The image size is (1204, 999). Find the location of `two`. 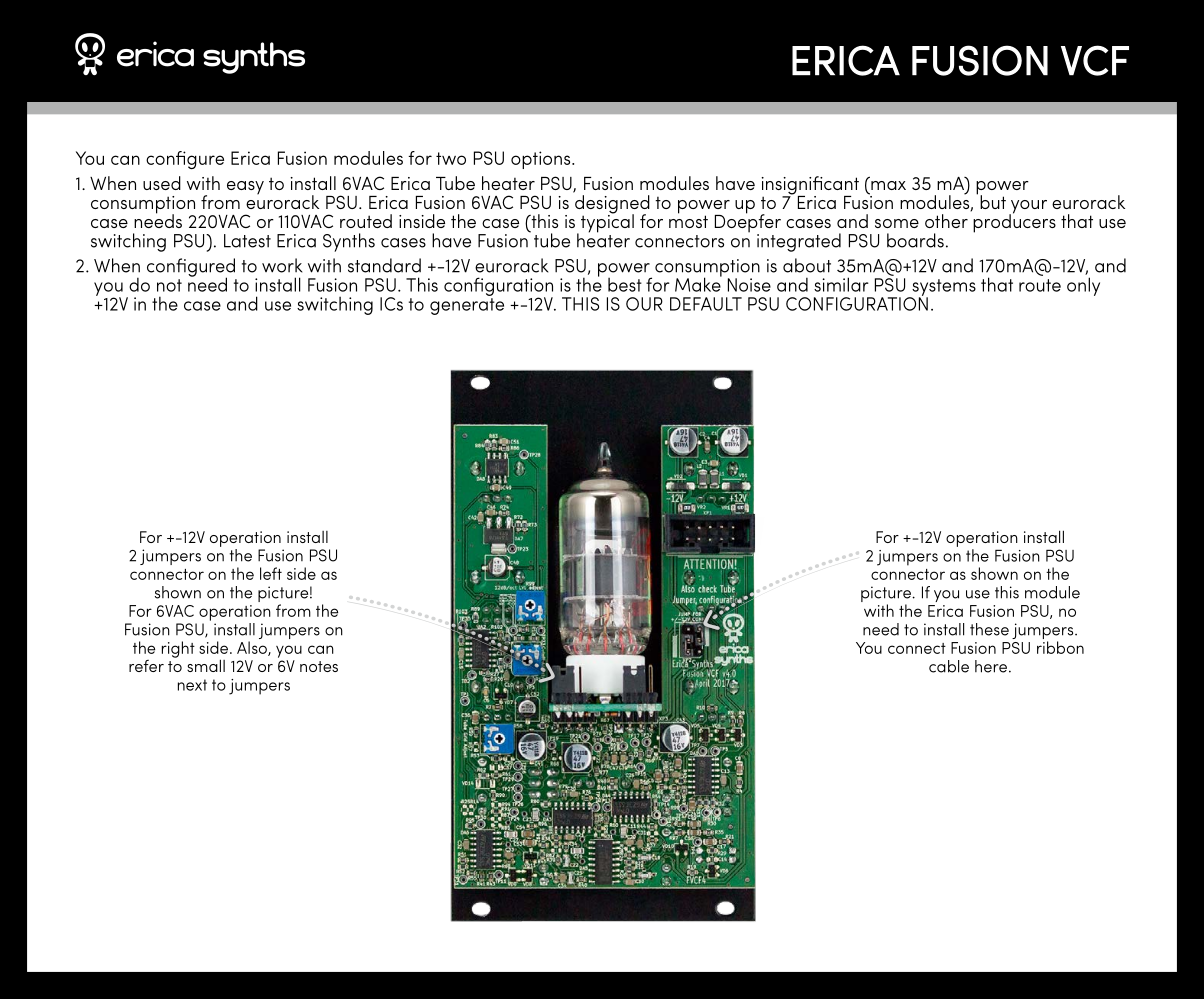

two is located at coordinates (451, 158).
